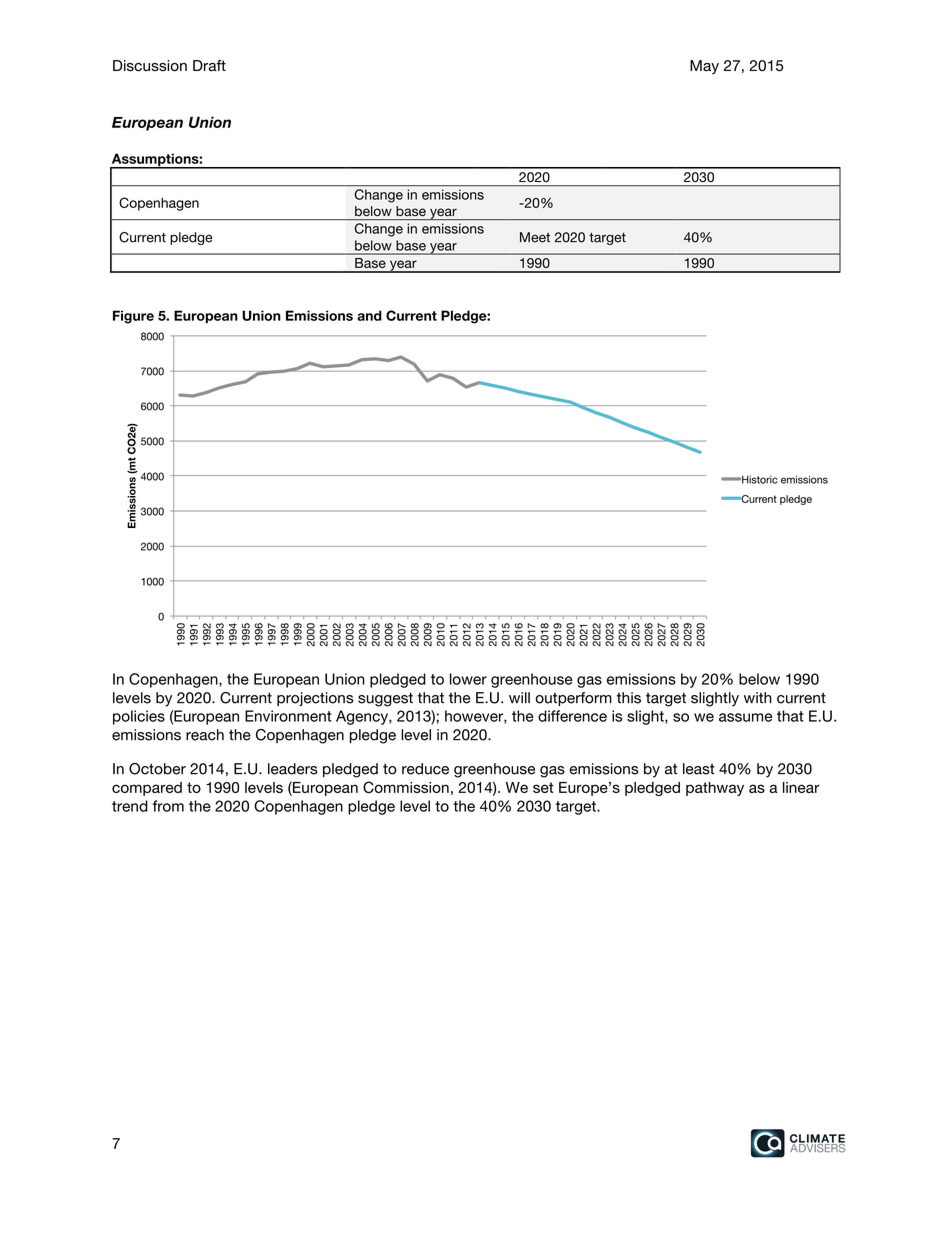 The width and height of the document is (952, 1233). Describe the element at coordinates (168, 806) in the document. I see `from` at that location.
